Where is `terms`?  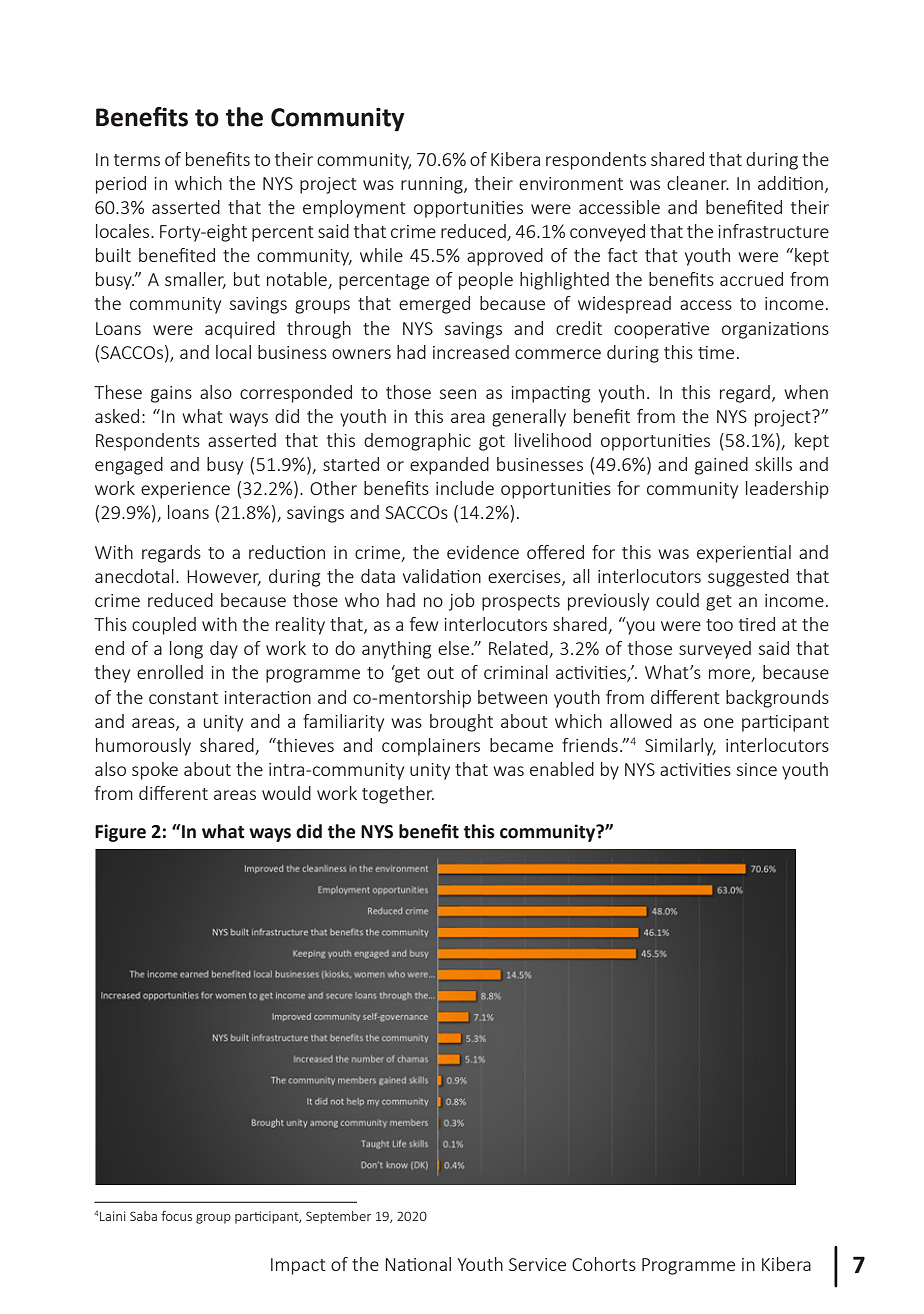 terms is located at coordinates (137, 160).
